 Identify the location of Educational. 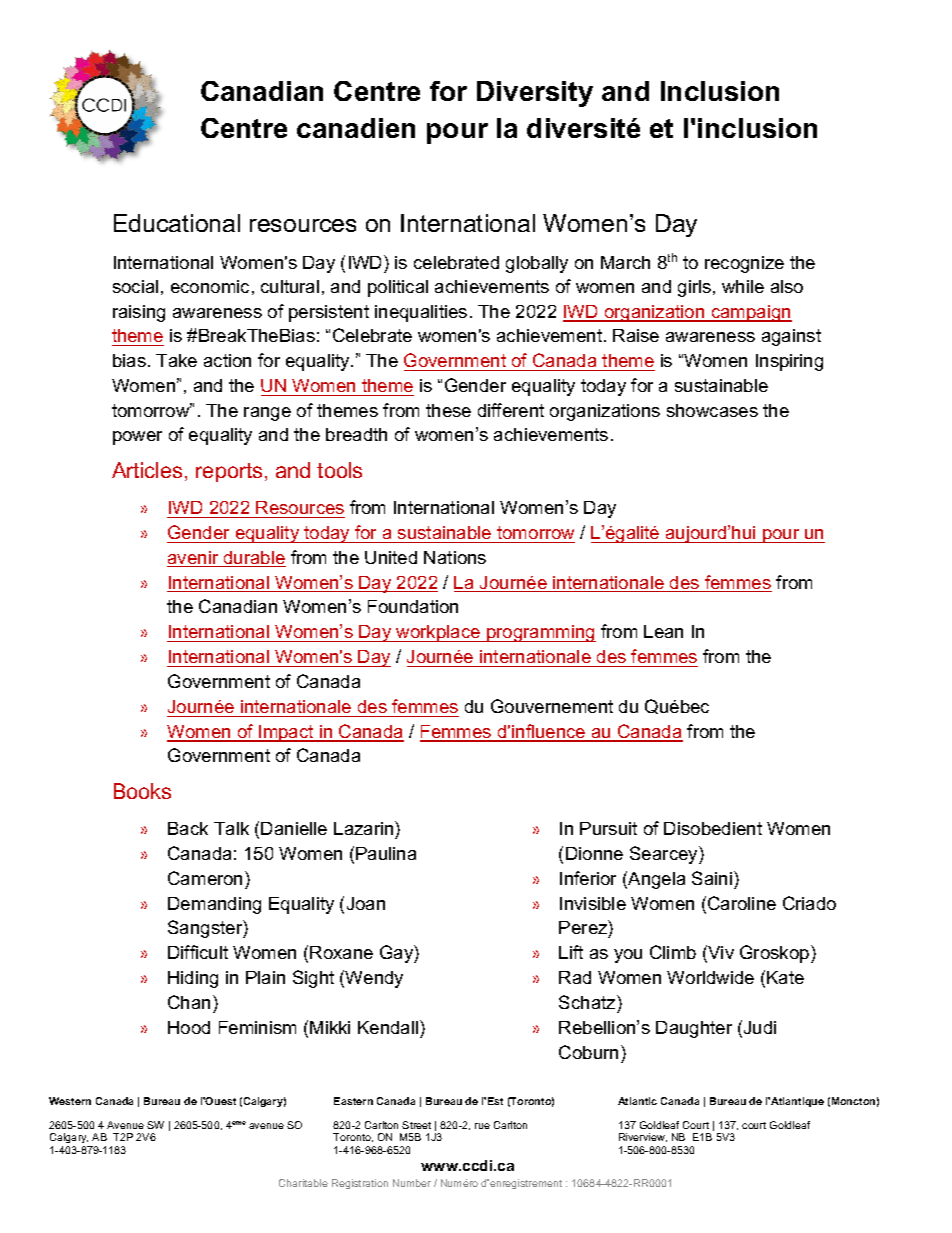
(177, 223).
